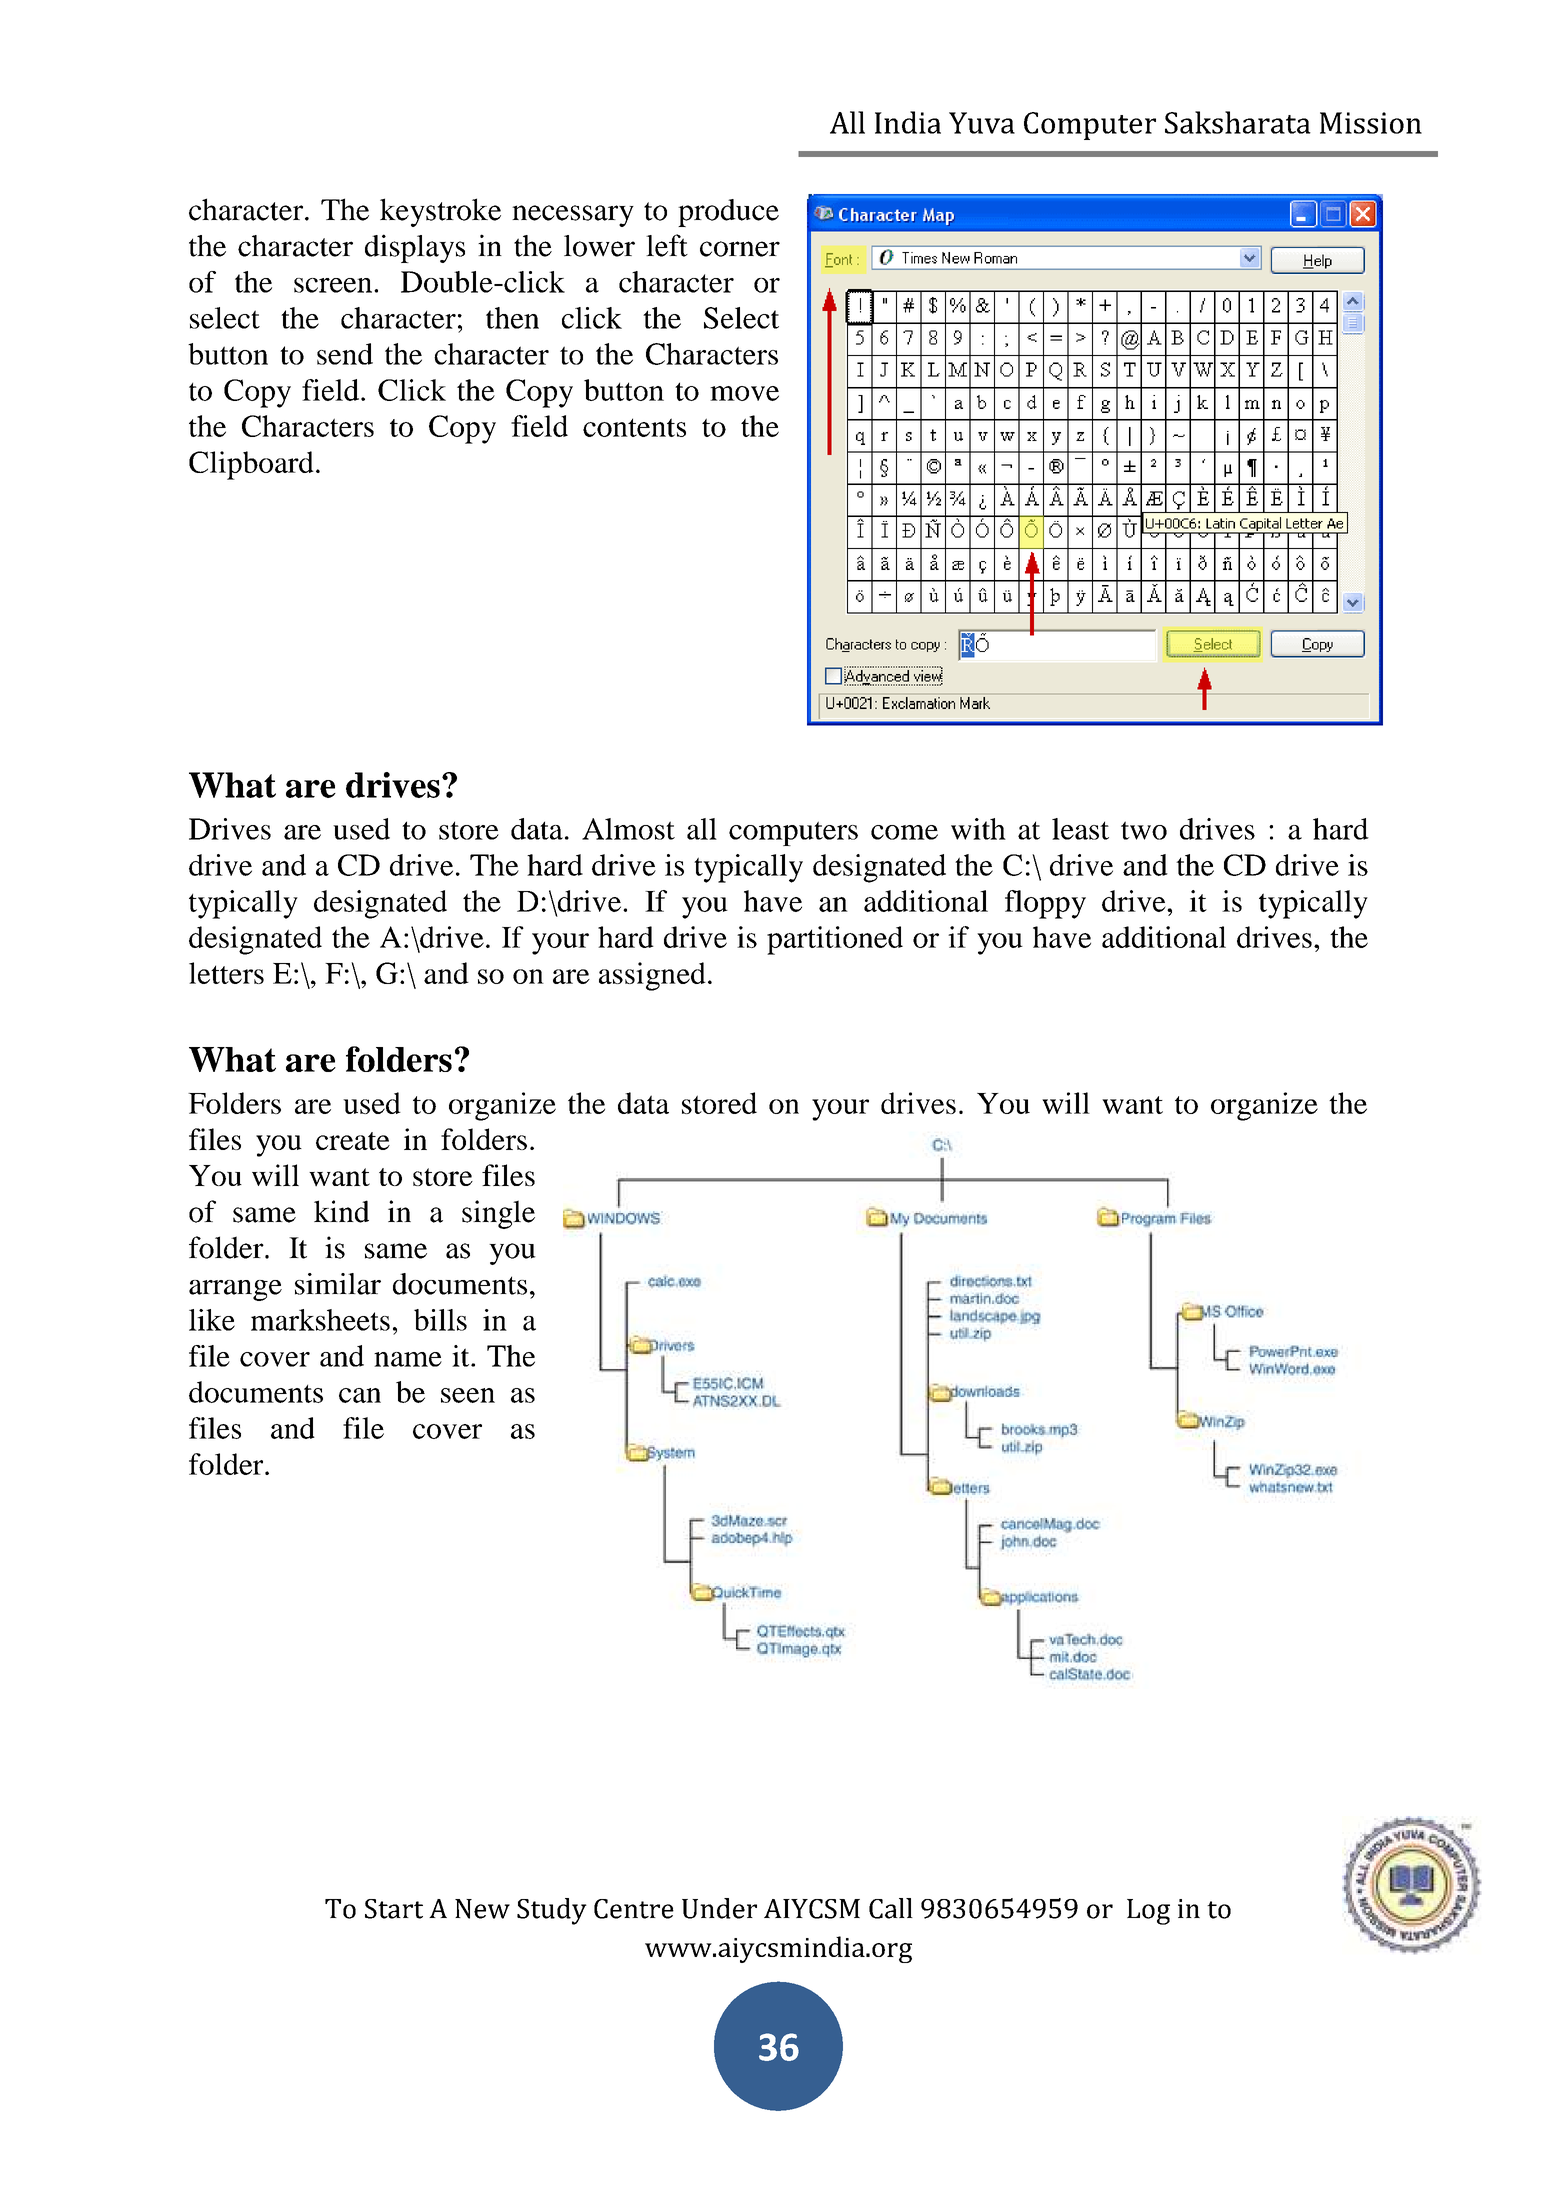 Image resolution: width=1557 pixels, height=2202 pixels. What do you see at coordinates (1371, 123) in the document?
I see `Mission` at bounding box center [1371, 123].
